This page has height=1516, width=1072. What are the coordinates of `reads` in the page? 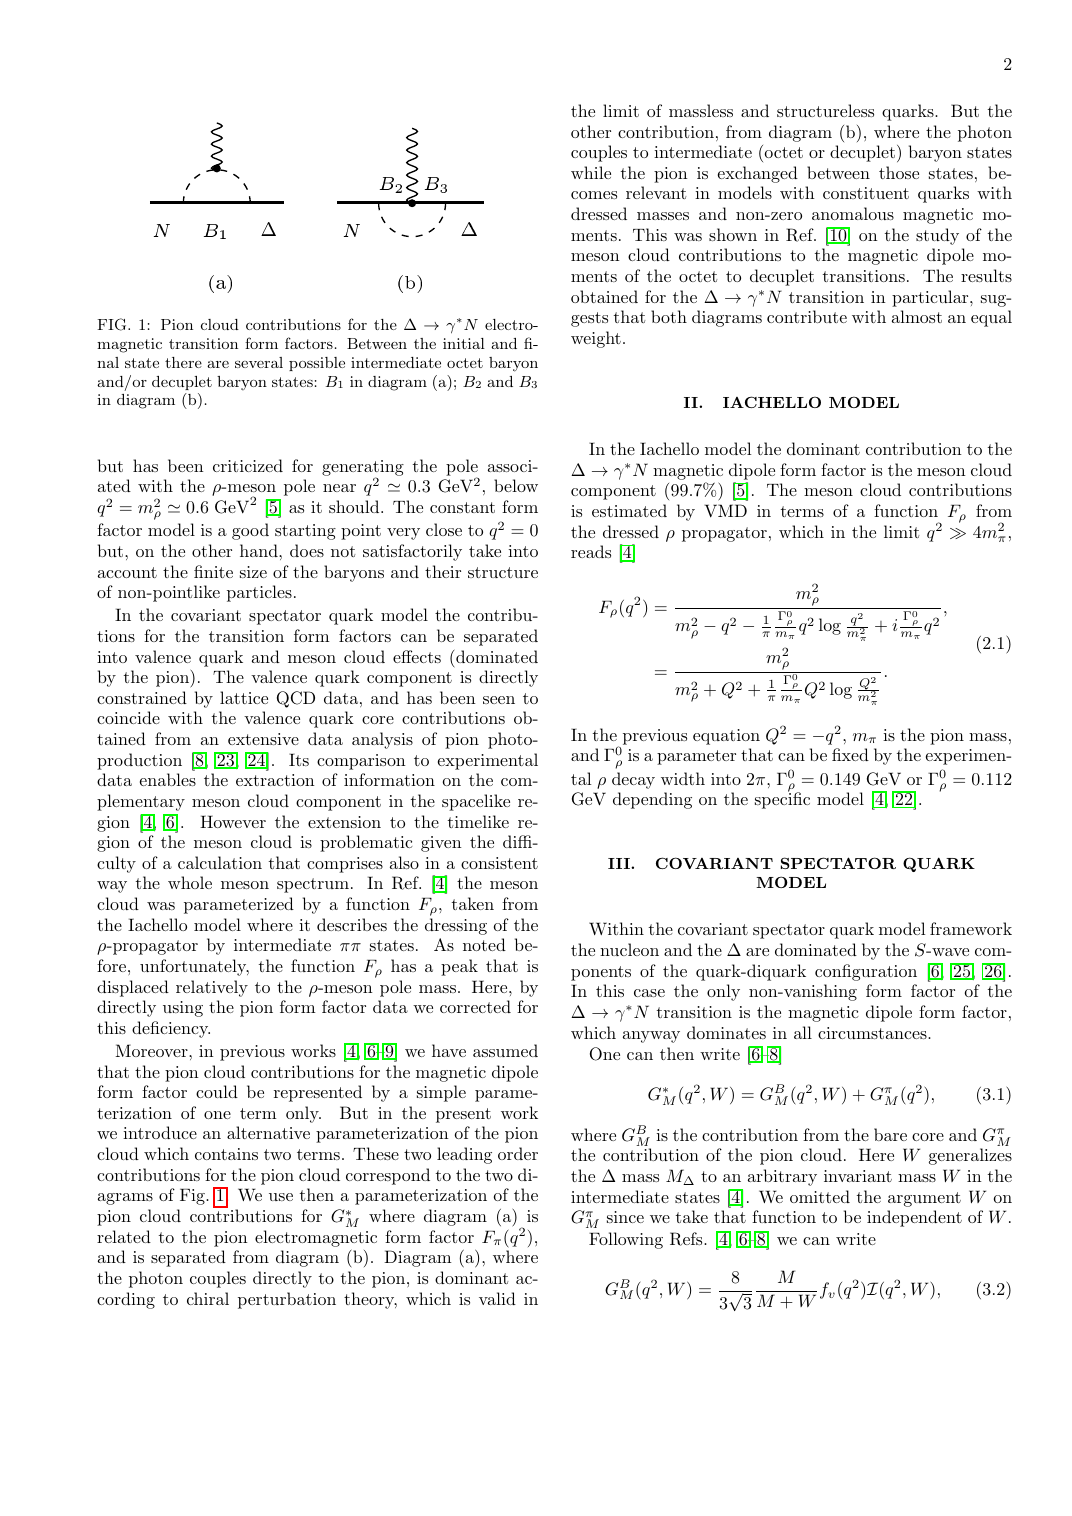 It's located at (591, 551).
